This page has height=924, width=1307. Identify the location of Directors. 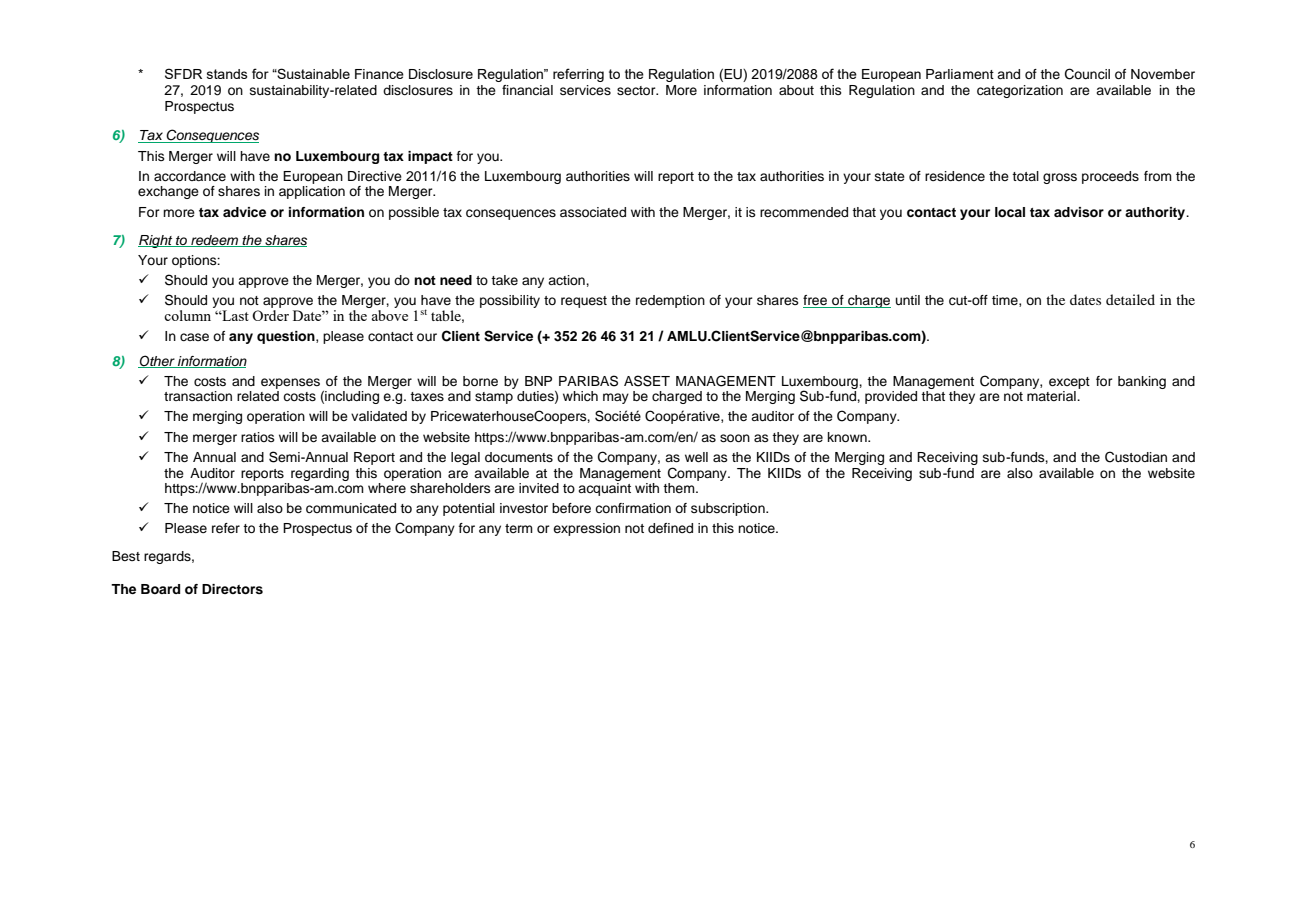
(232, 589).
